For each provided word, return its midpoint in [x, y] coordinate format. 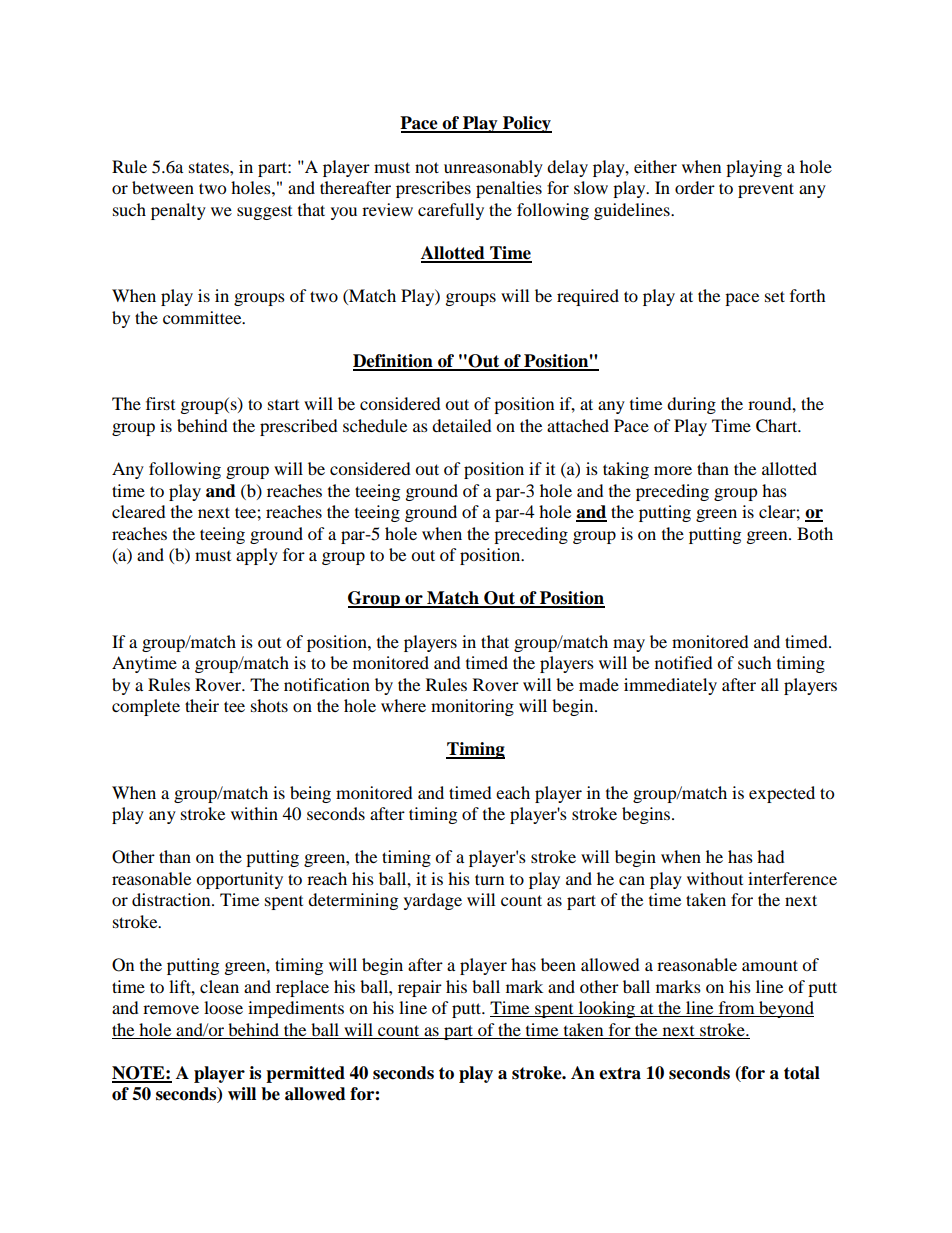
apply [257, 556]
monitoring [472, 707]
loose [223, 1007]
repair [420, 988]
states [210, 167]
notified [684, 662]
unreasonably [493, 168]
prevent [766, 190]
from [736, 1009]
